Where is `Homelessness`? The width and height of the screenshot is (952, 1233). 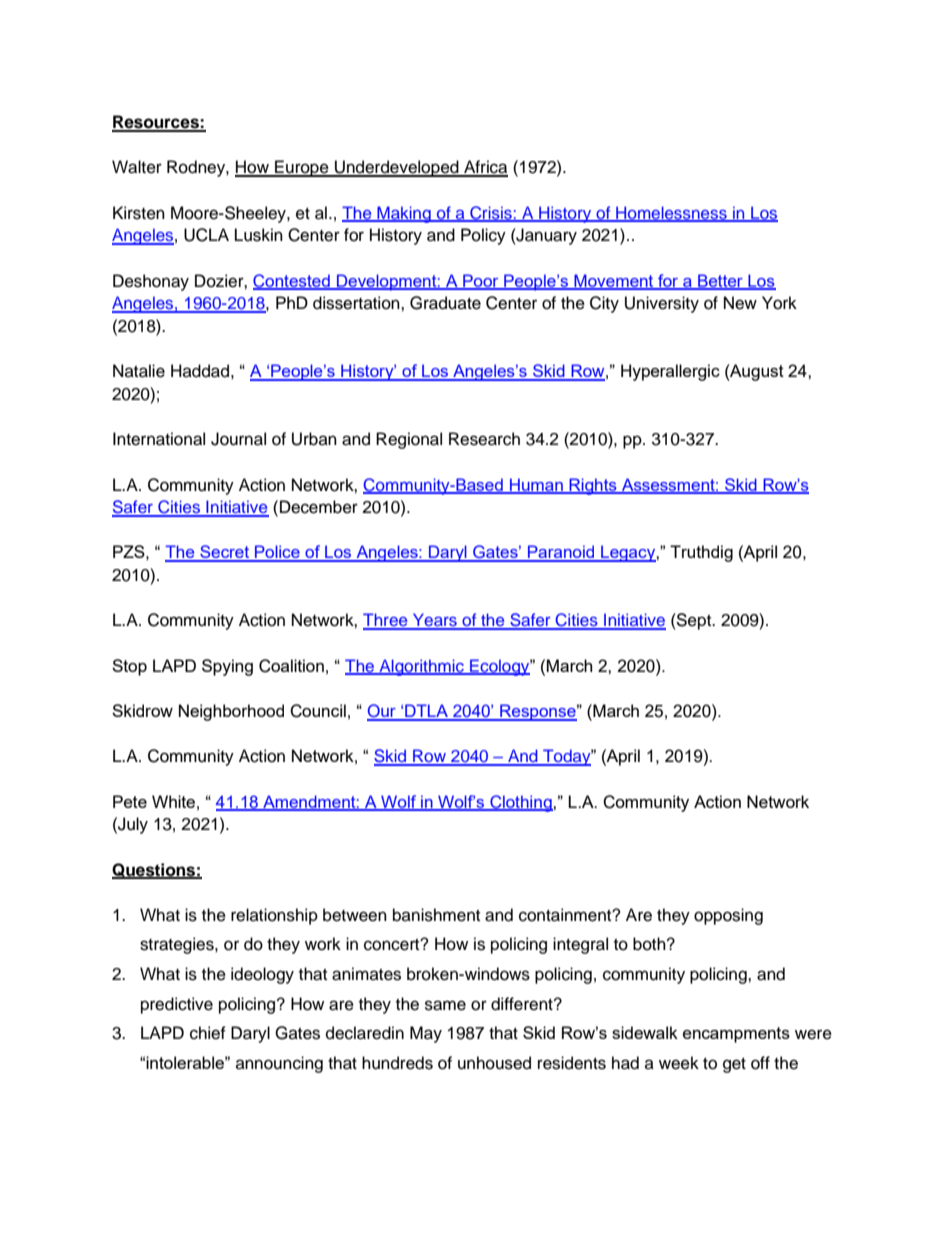
Homelessness is located at coordinates (671, 214).
